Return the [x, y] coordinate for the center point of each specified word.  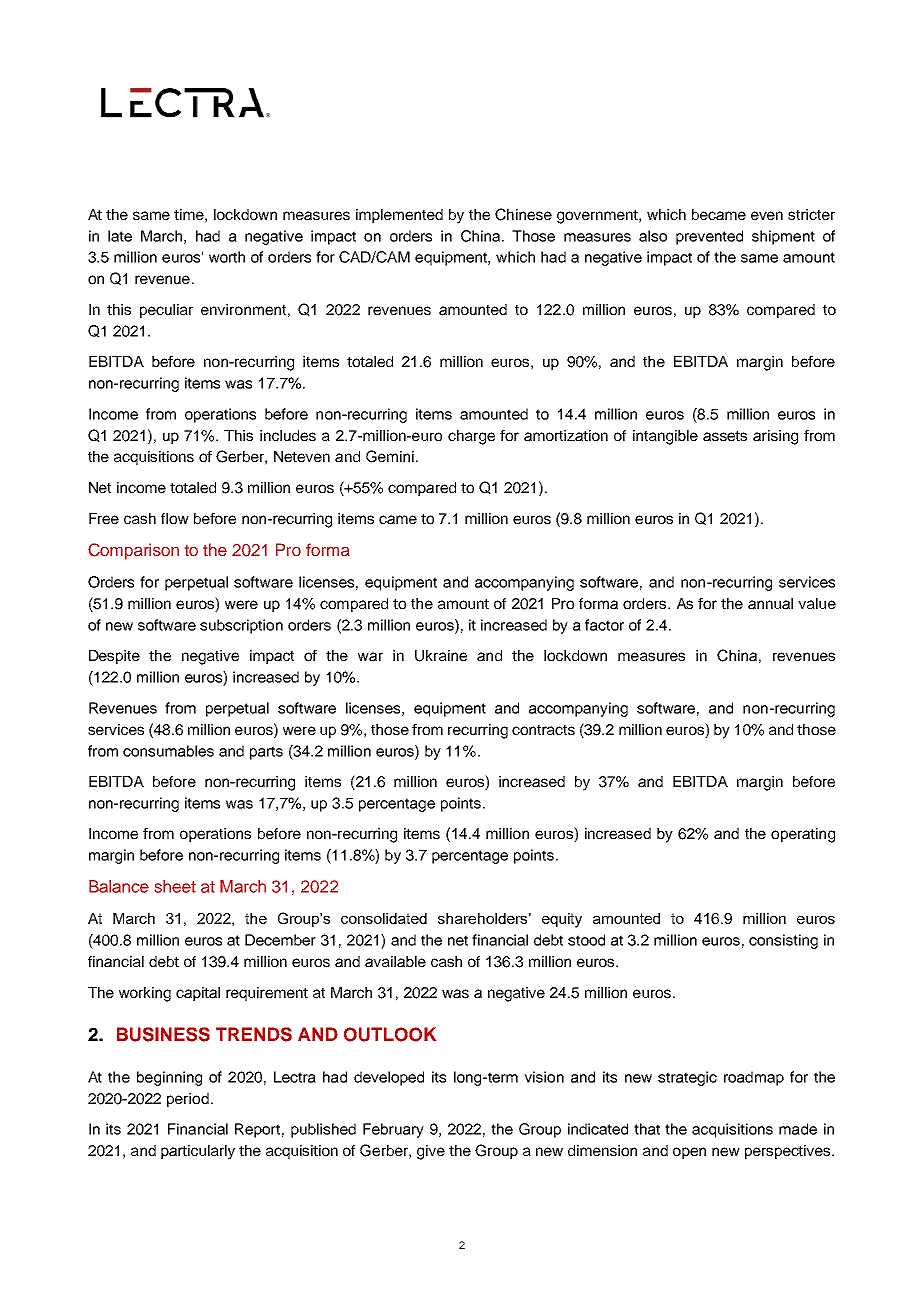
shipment [783, 237]
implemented [399, 216]
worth [227, 257]
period [188, 1100]
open [689, 1153]
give [431, 1152]
